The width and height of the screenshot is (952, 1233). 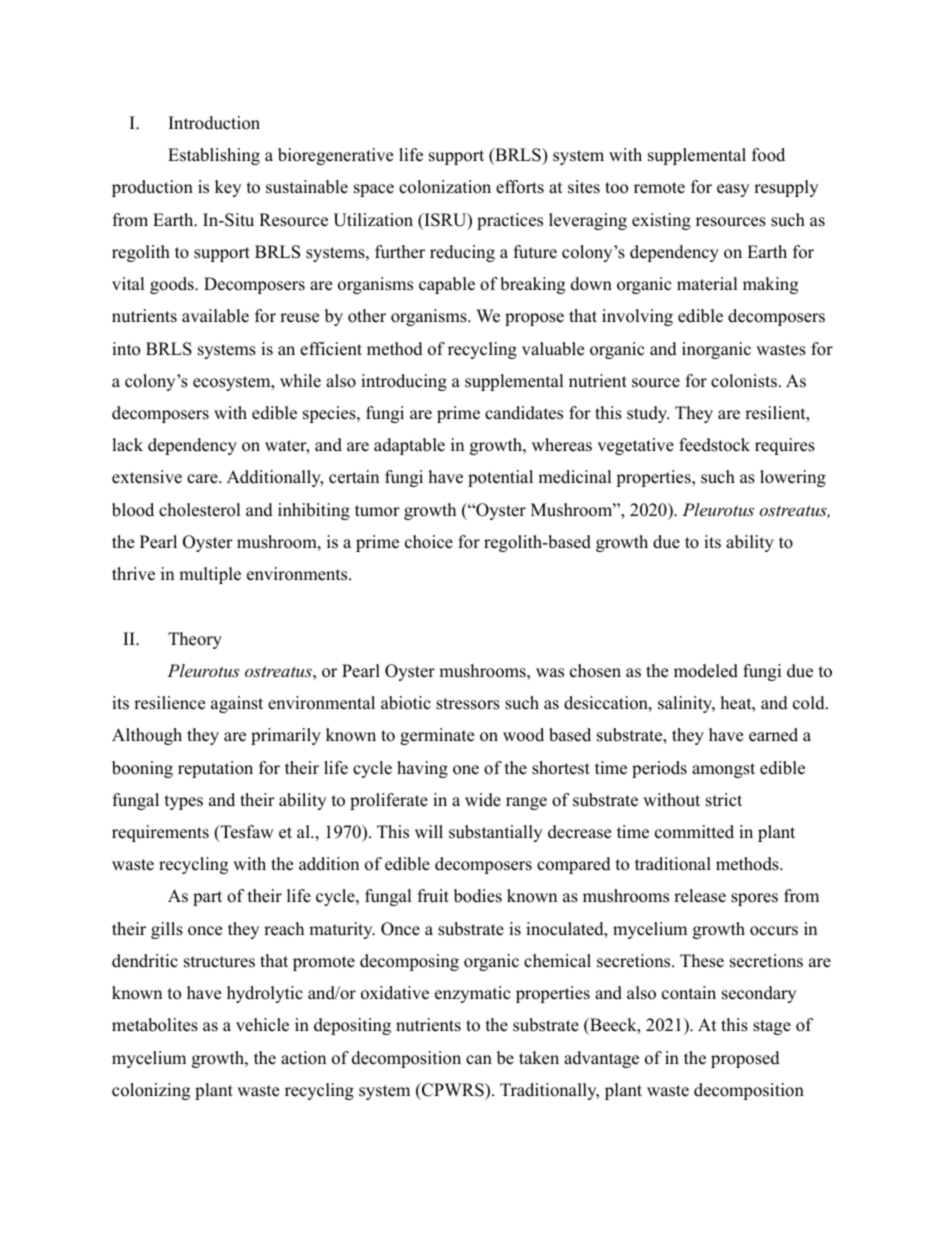 What do you see at coordinates (214, 156) in the screenshot?
I see `Establishing` at bounding box center [214, 156].
